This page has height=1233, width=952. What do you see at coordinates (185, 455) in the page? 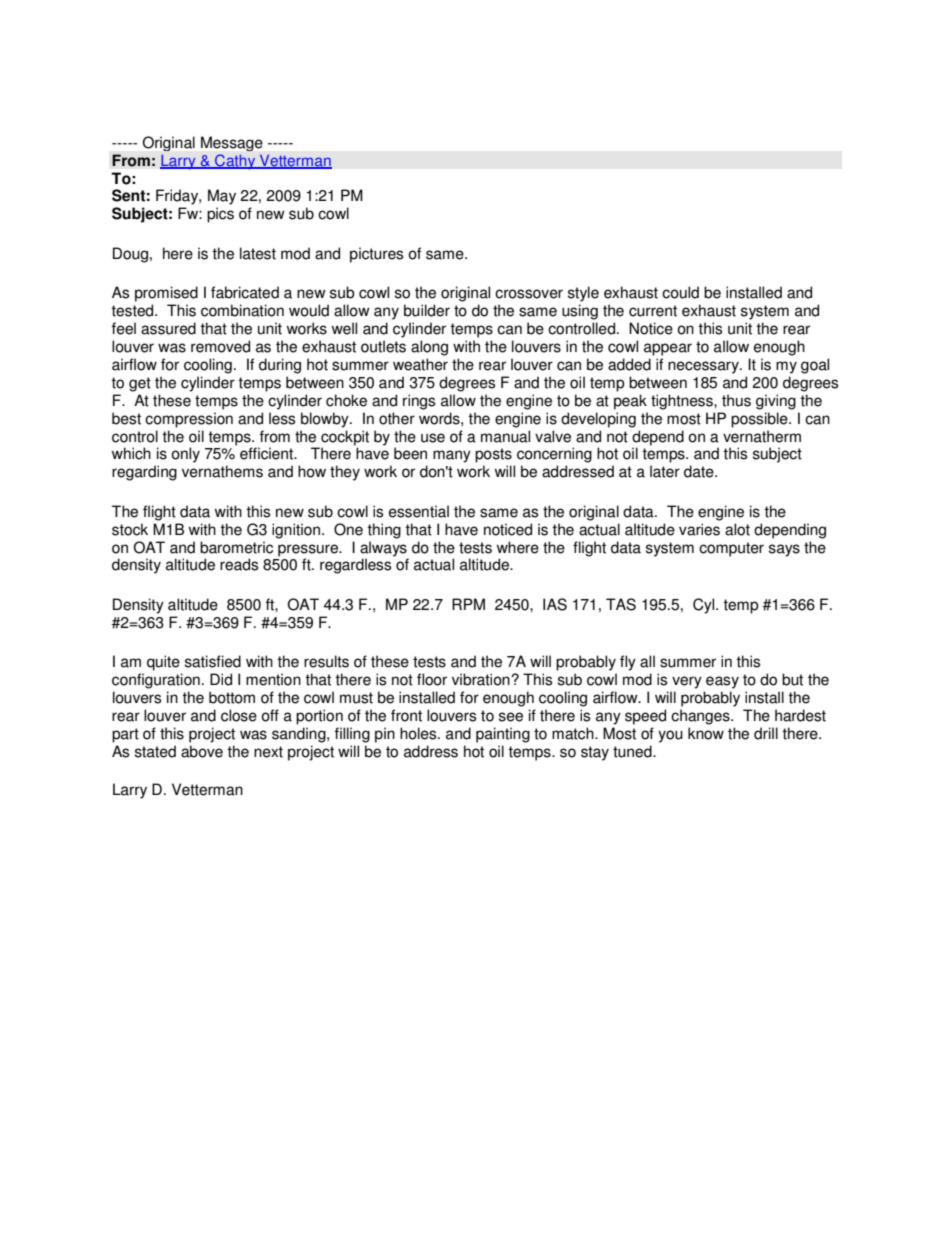
I see `only` at bounding box center [185, 455].
